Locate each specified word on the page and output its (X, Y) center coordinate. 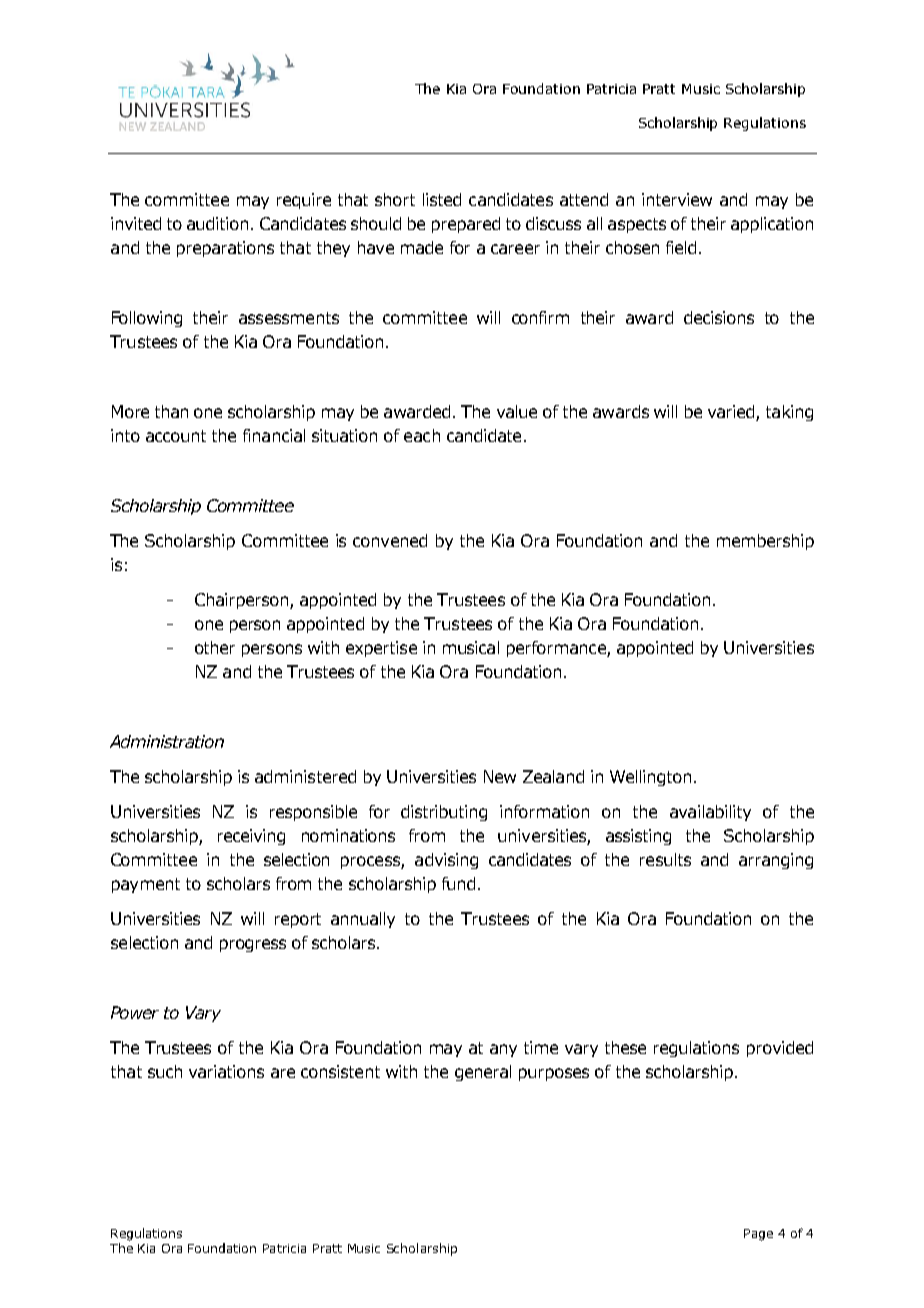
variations (226, 1071)
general (483, 1073)
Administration (167, 741)
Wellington (650, 778)
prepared (466, 225)
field (681, 247)
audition (217, 223)
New (500, 776)
